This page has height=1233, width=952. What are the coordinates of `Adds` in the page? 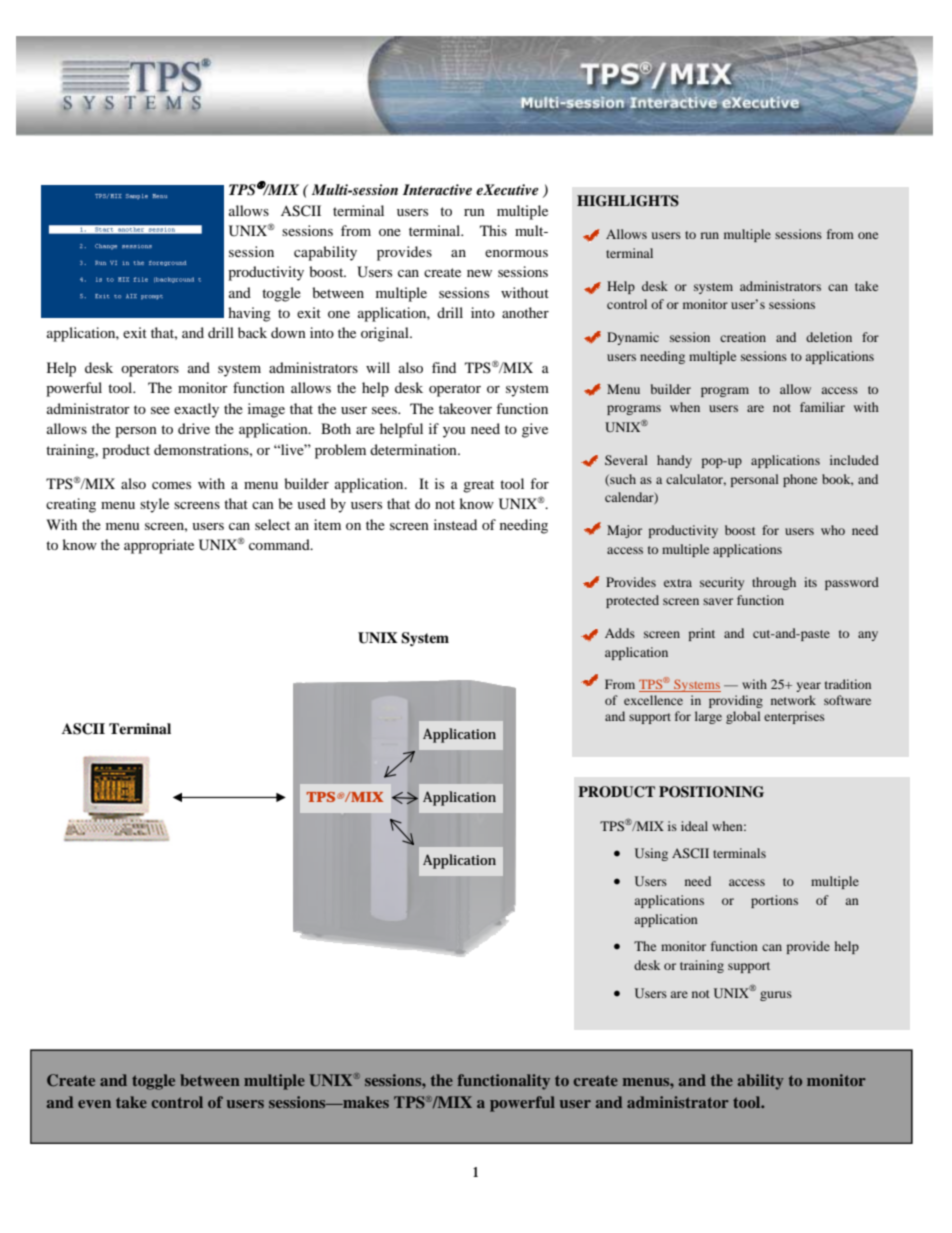 It's located at (620, 633).
